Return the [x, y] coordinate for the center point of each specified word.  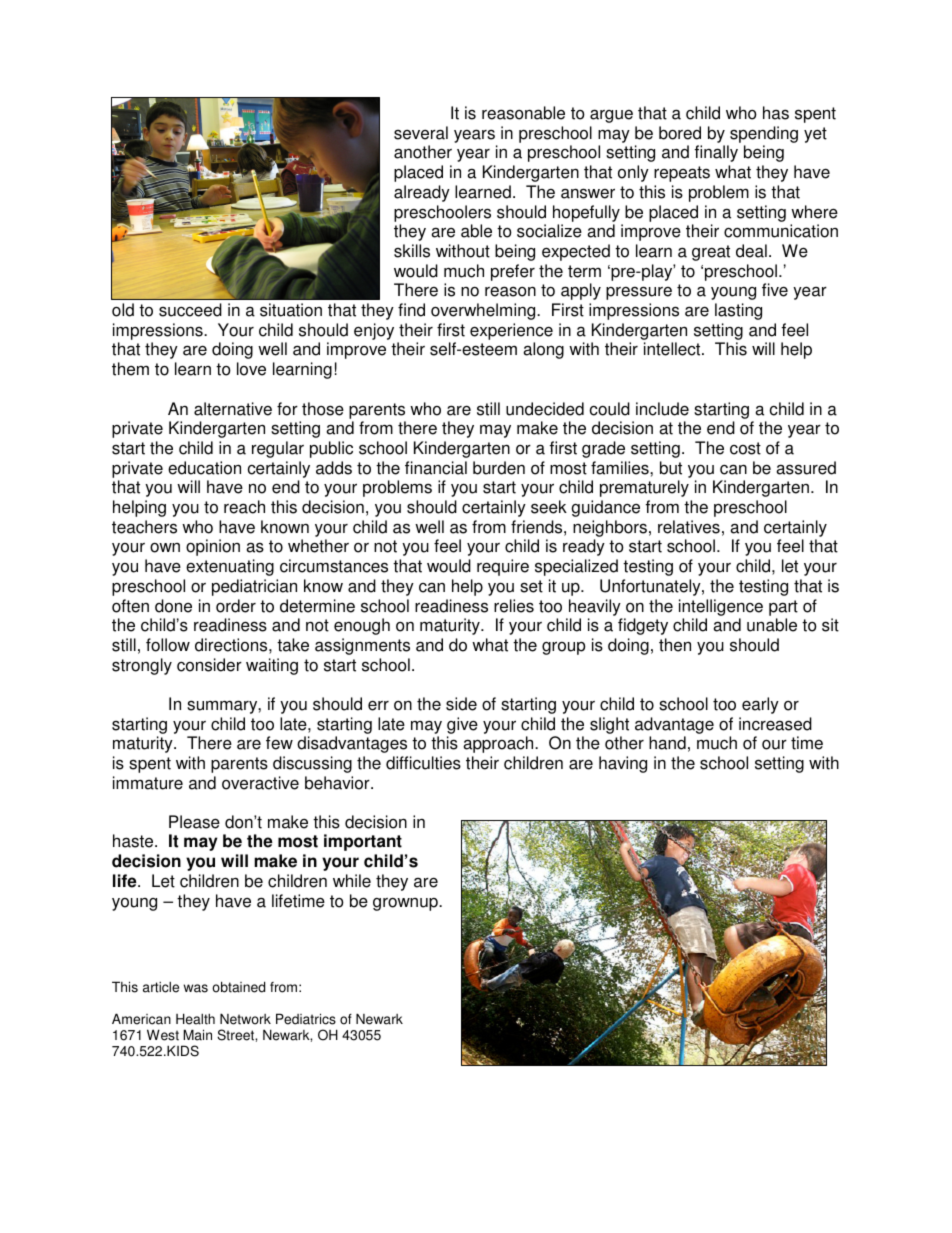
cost [745, 448]
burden [499, 468]
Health [195, 1019]
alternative [233, 409]
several [421, 133]
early [760, 705]
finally [716, 153]
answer [588, 193]
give [462, 725]
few [279, 743]
